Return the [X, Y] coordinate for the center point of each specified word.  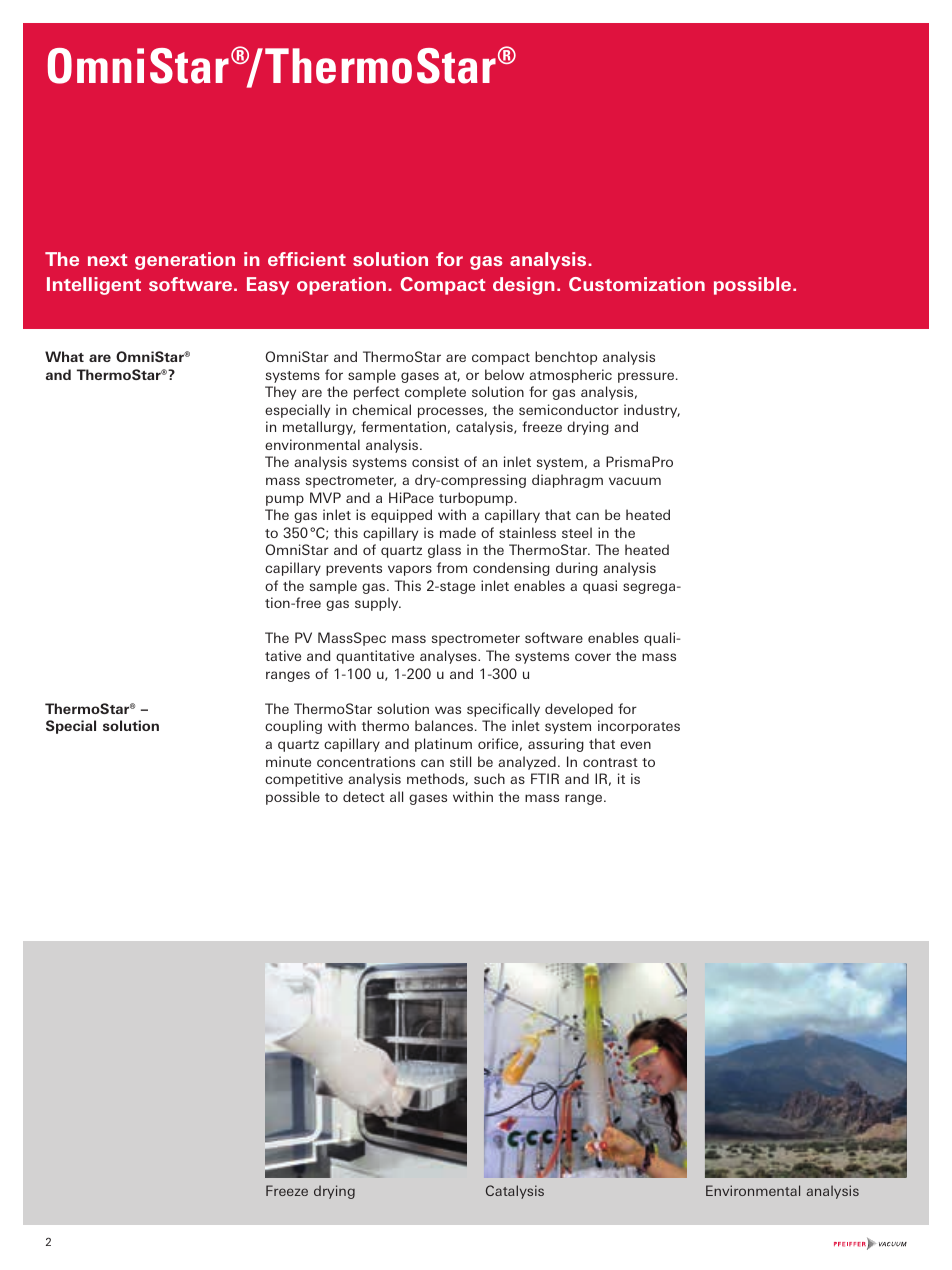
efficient [307, 259]
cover [593, 657]
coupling [293, 727]
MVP [325, 497]
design [524, 286]
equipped [401, 516]
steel [577, 532]
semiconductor [569, 409]
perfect [377, 393]
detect [364, 796]
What [64, 356]
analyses [449, 657]
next [107, 260]
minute [288, 761]
